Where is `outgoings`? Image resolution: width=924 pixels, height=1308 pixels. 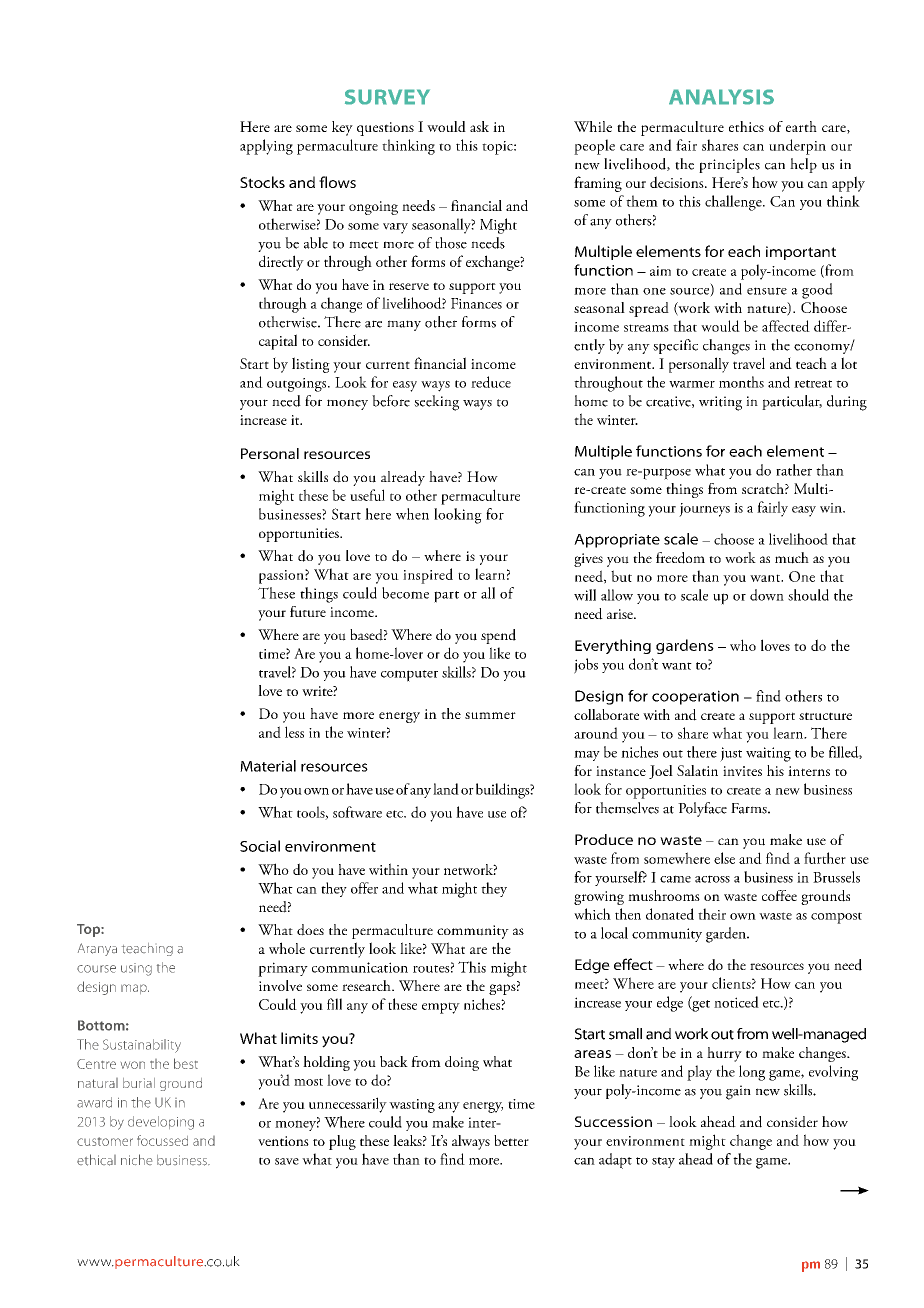 outgoings is located at coordinates (298, 385).
